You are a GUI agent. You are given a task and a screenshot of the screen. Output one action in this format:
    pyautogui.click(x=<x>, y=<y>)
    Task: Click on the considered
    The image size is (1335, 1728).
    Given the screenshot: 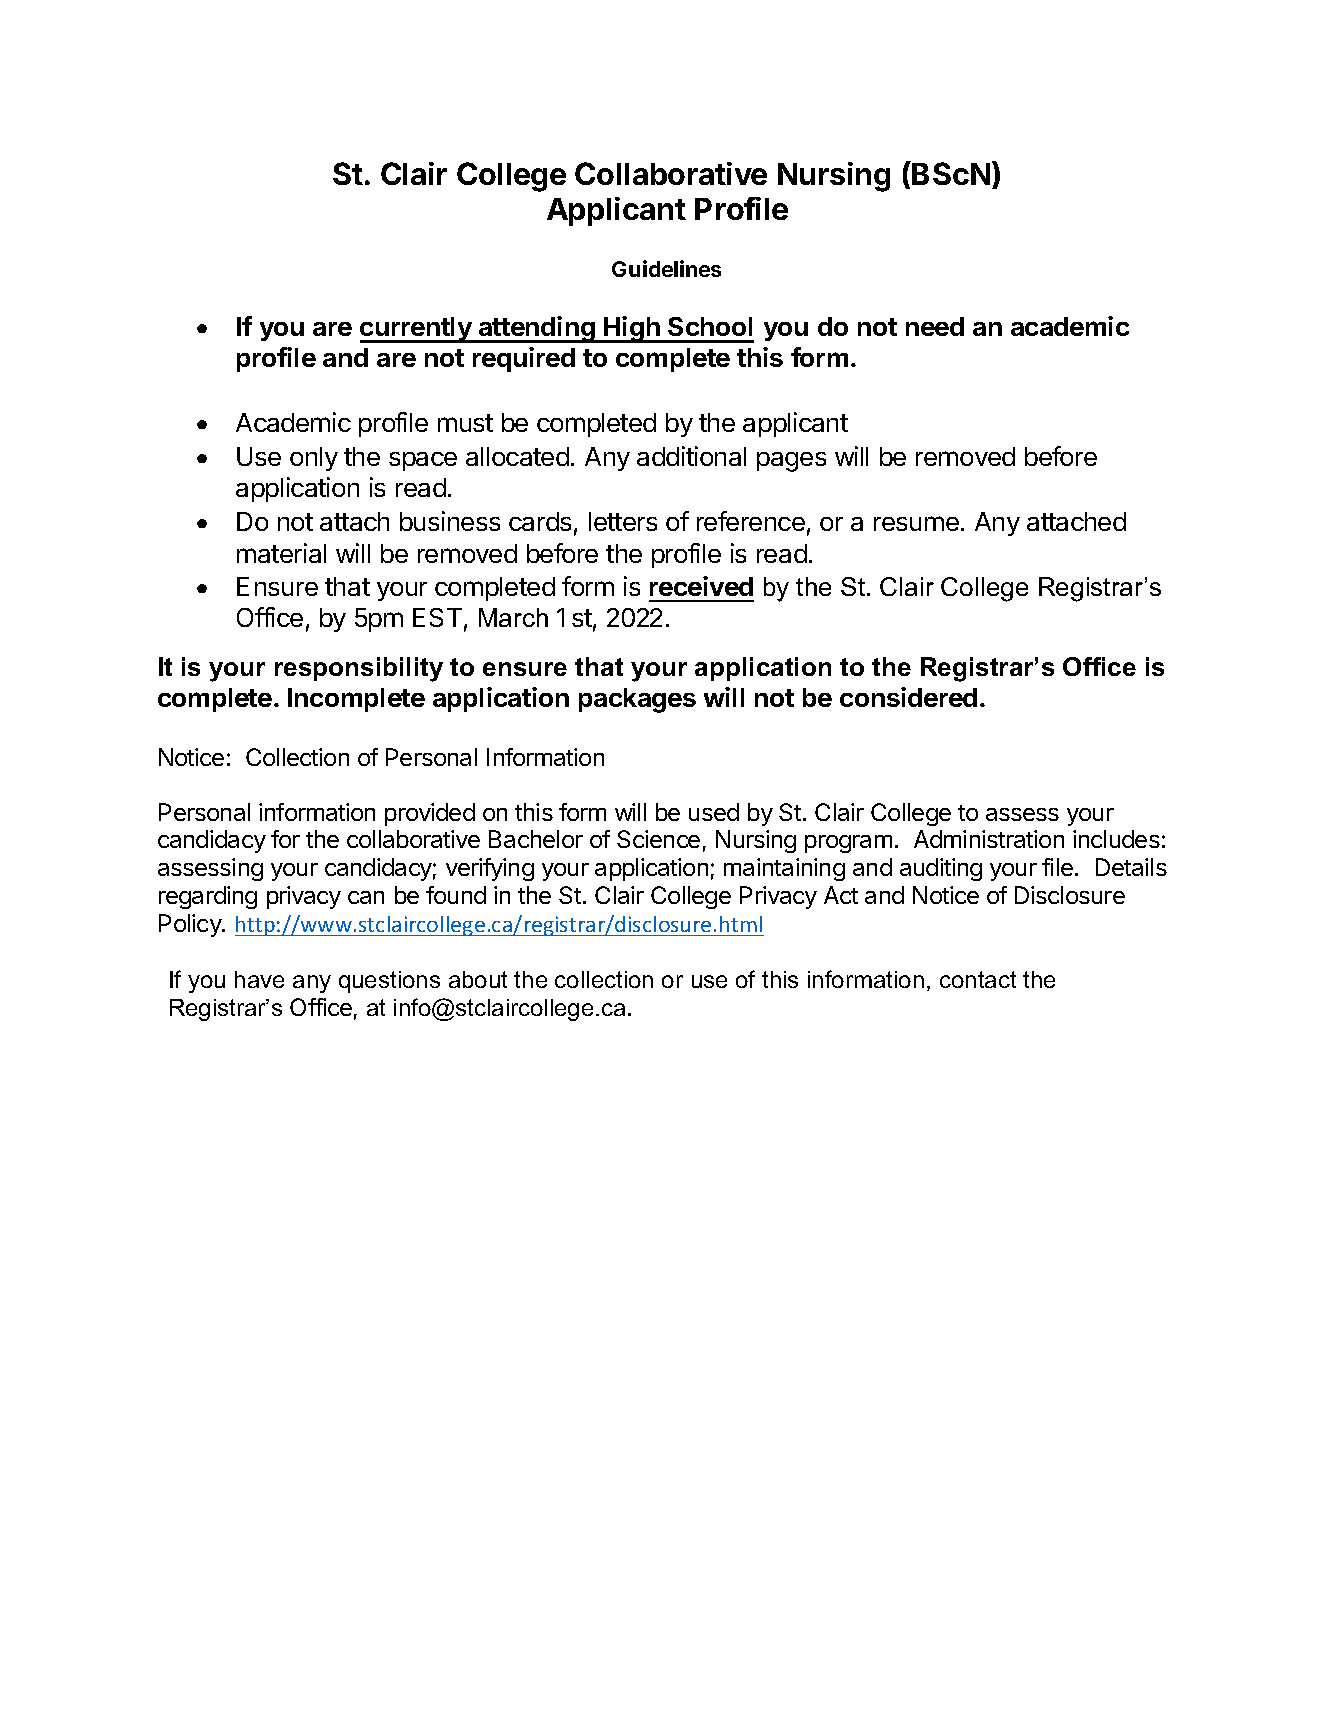 What is the action you would take?
    pyautogui.click(x=908, y=697)
